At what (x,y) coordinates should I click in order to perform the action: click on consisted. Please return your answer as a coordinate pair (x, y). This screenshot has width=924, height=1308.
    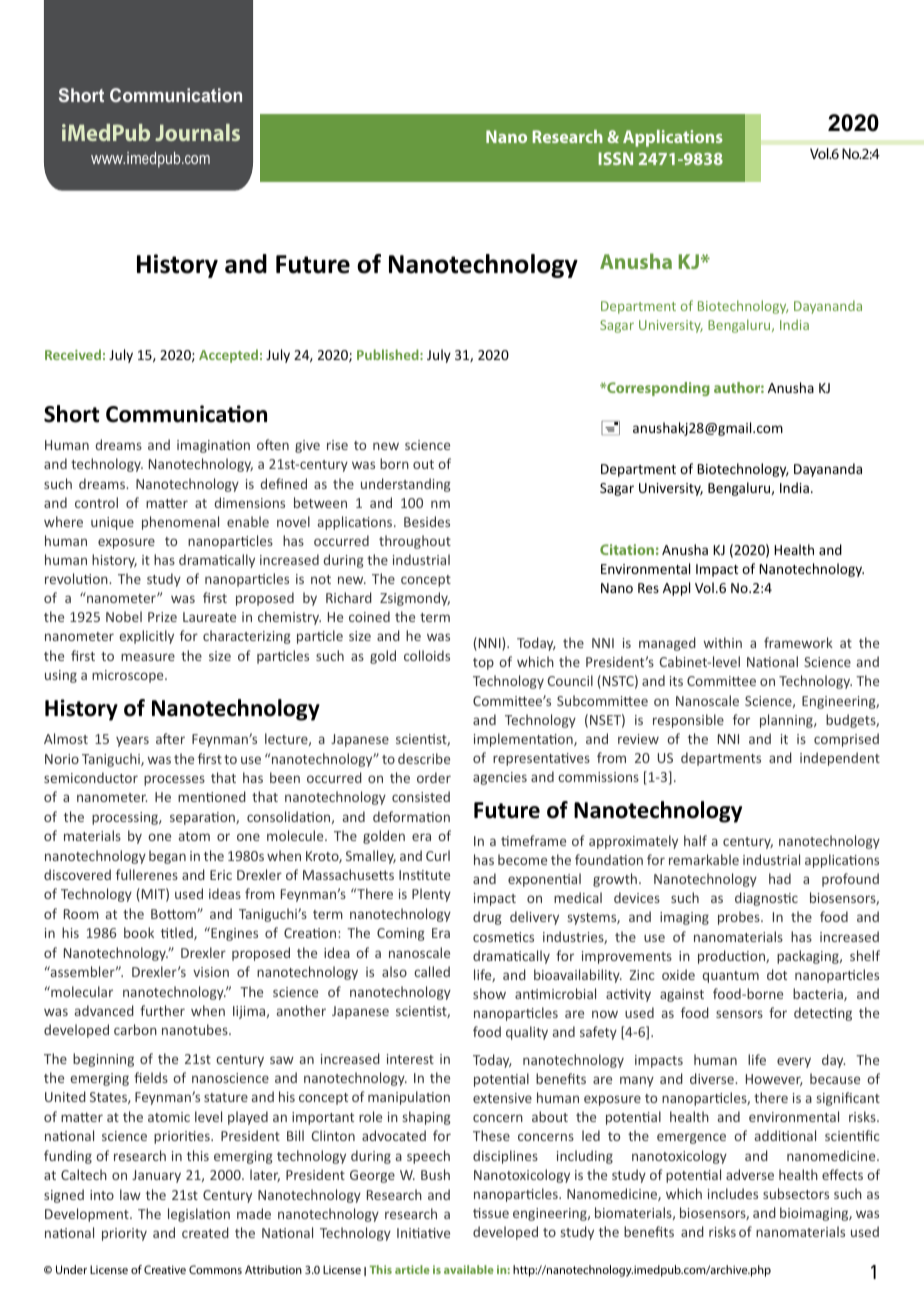
    Looking at the image, I should click on (421, 796).
